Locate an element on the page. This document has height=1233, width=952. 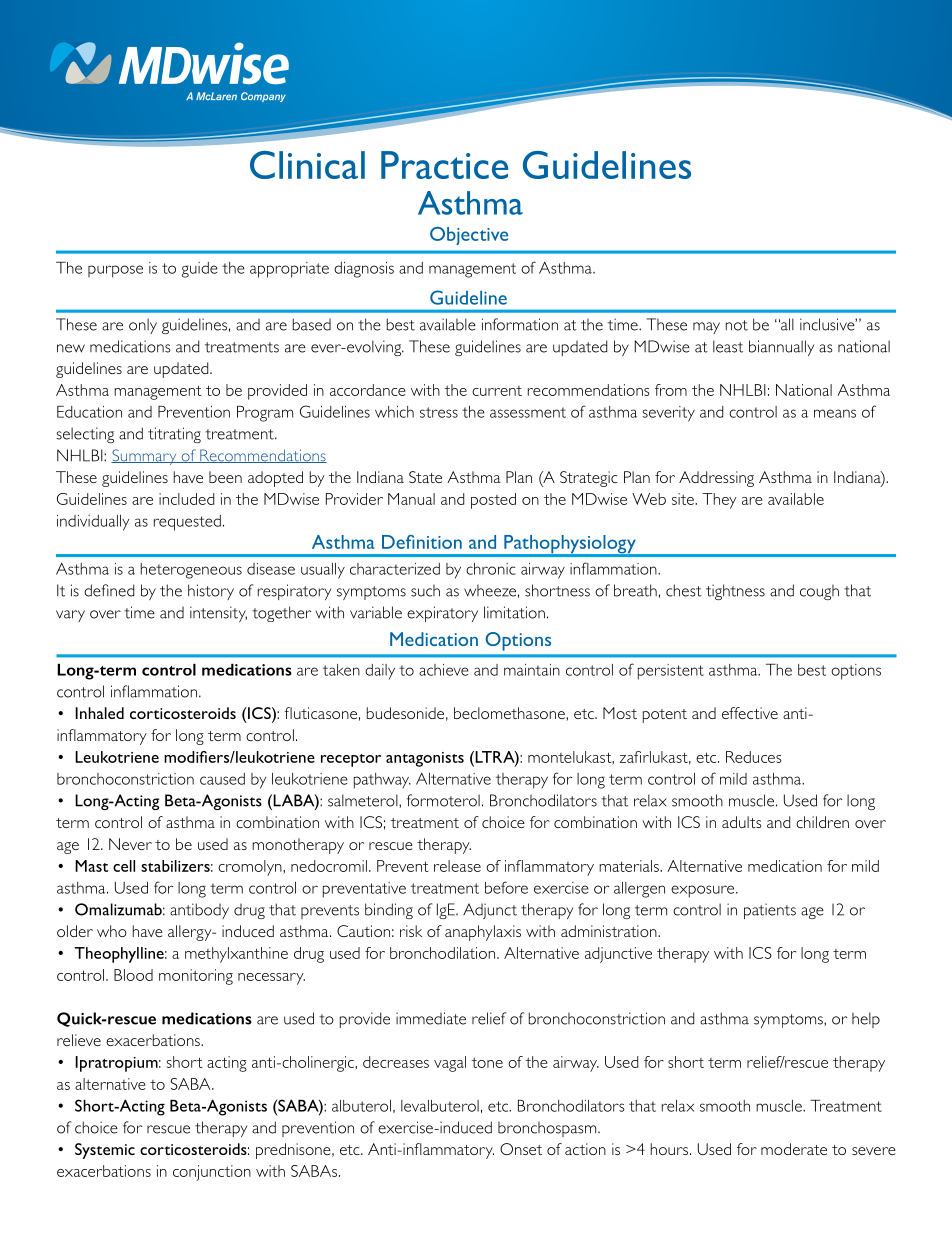
who is located at coordinates (112, 931).
